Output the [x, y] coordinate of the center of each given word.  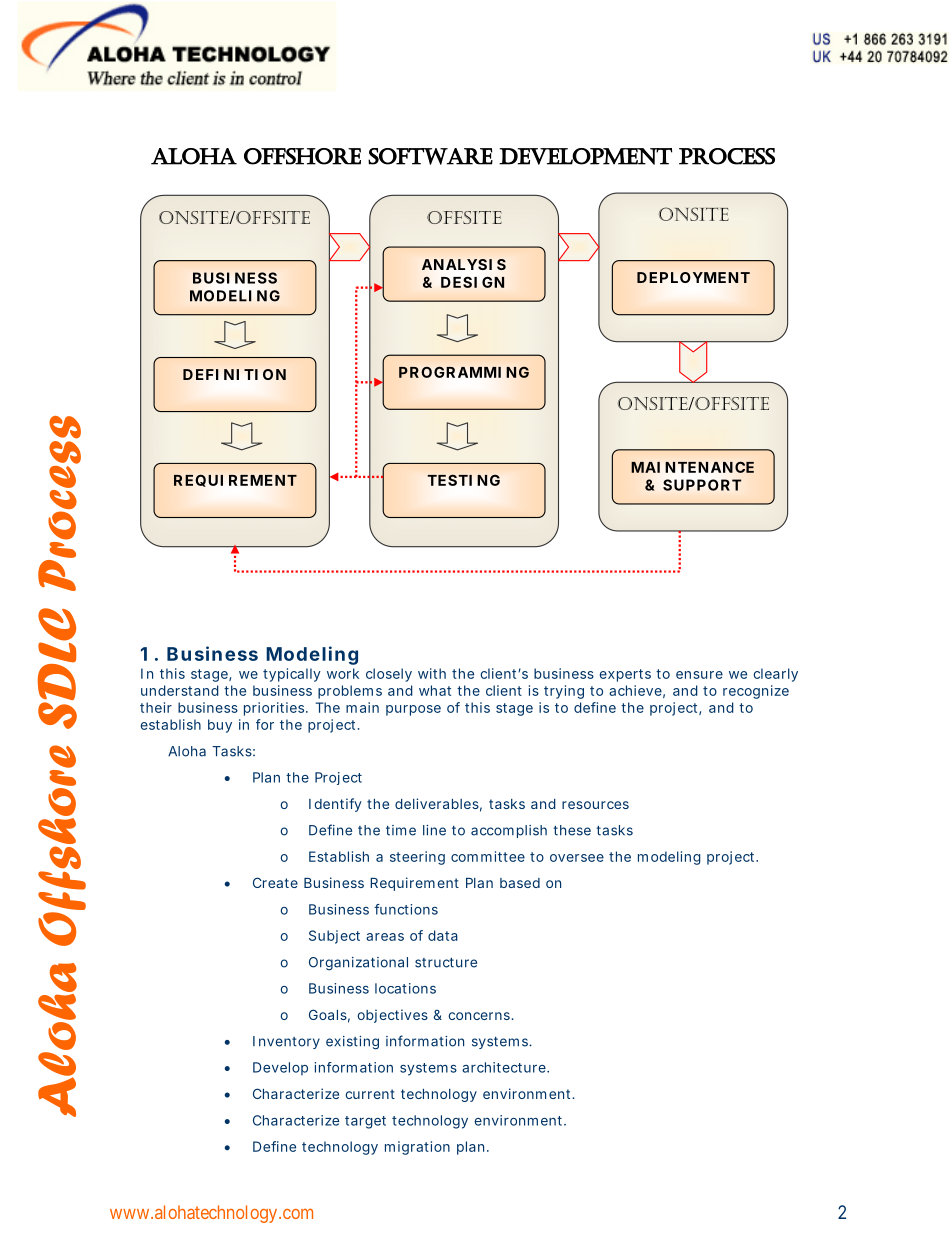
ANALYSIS [464, 264]
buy [220, 726]
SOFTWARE [430, 156]
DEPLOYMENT [693, 277]
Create [275, 882]
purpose [413, 710]
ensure [699, 675]
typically [292, 675]
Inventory [286, 1042]
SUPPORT [702, 485]
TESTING [464, 480]
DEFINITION [234, 374]
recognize [756, 692]
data [443, 935]
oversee [577, 858]
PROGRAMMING [464, 372]
